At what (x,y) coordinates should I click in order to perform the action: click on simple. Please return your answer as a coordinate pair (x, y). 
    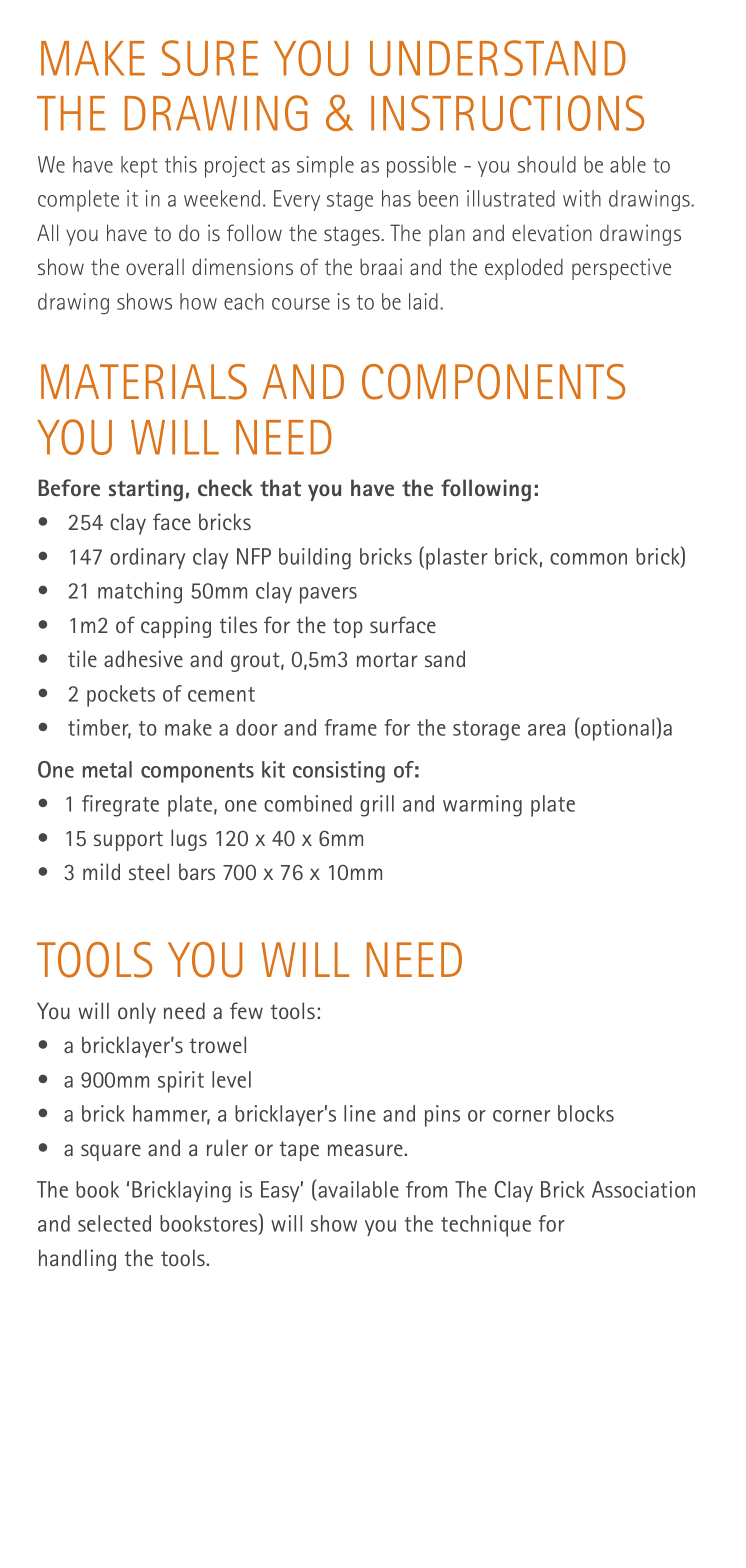
    Looking at the image, I should click on (325, 167).
